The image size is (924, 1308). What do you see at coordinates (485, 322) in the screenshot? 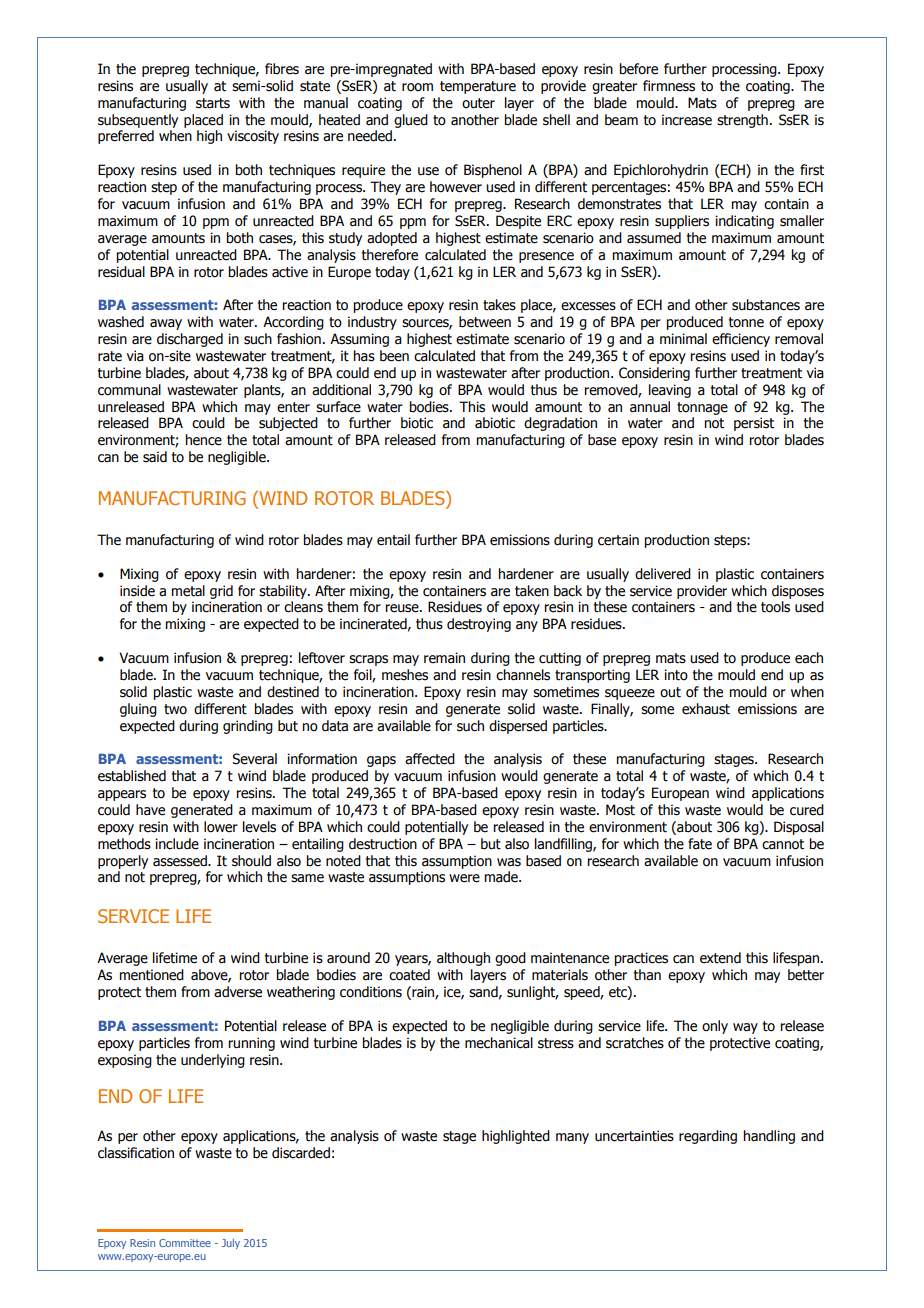
I see `between` at bounding box center [485, 322].
